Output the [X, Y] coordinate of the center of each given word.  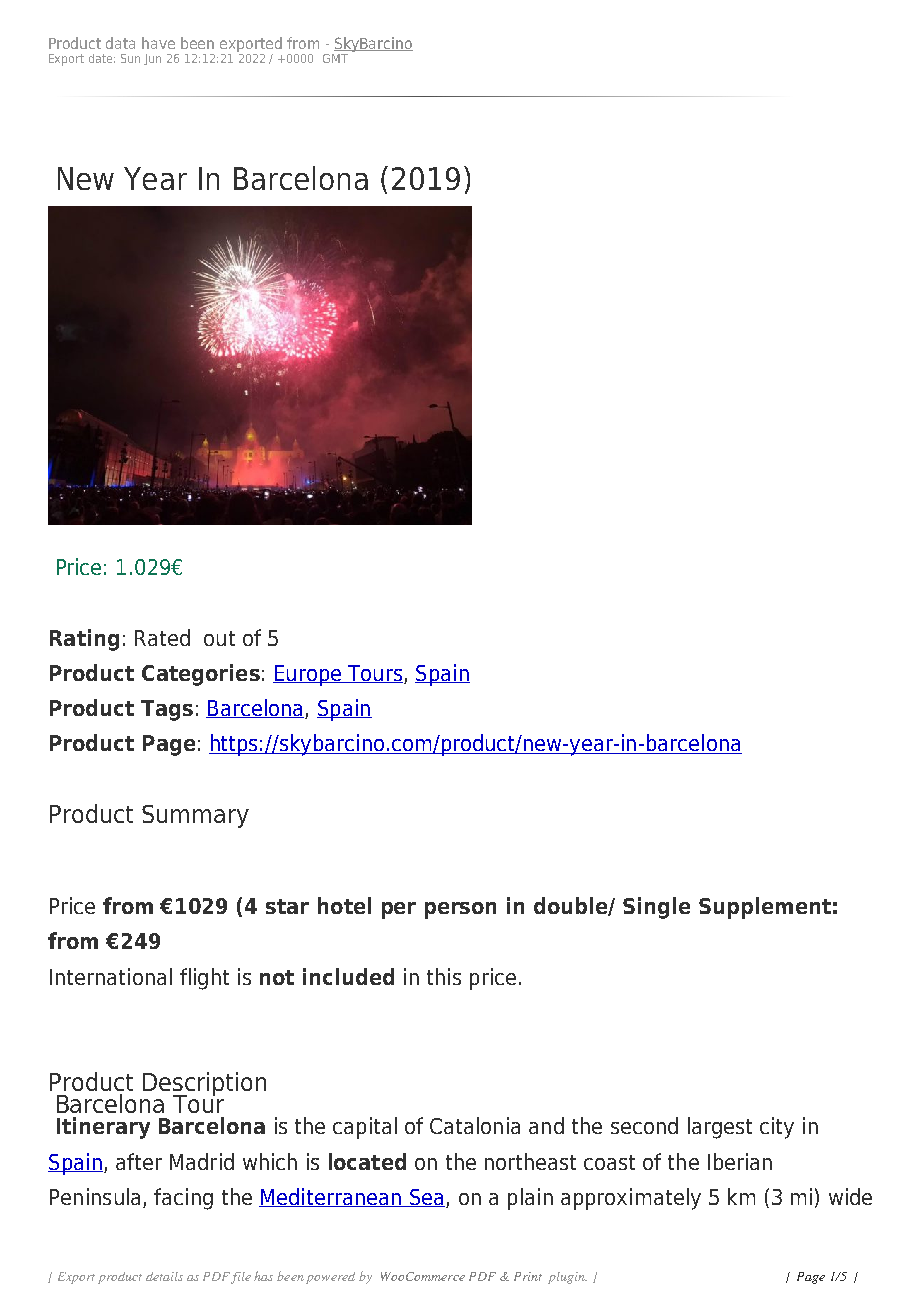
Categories [201, 675]
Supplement [765, 908]
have [158, 43]
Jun [152, 59]
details [164, 1276]
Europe [308, 675]
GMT [335, 58]
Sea [426, 1198]
